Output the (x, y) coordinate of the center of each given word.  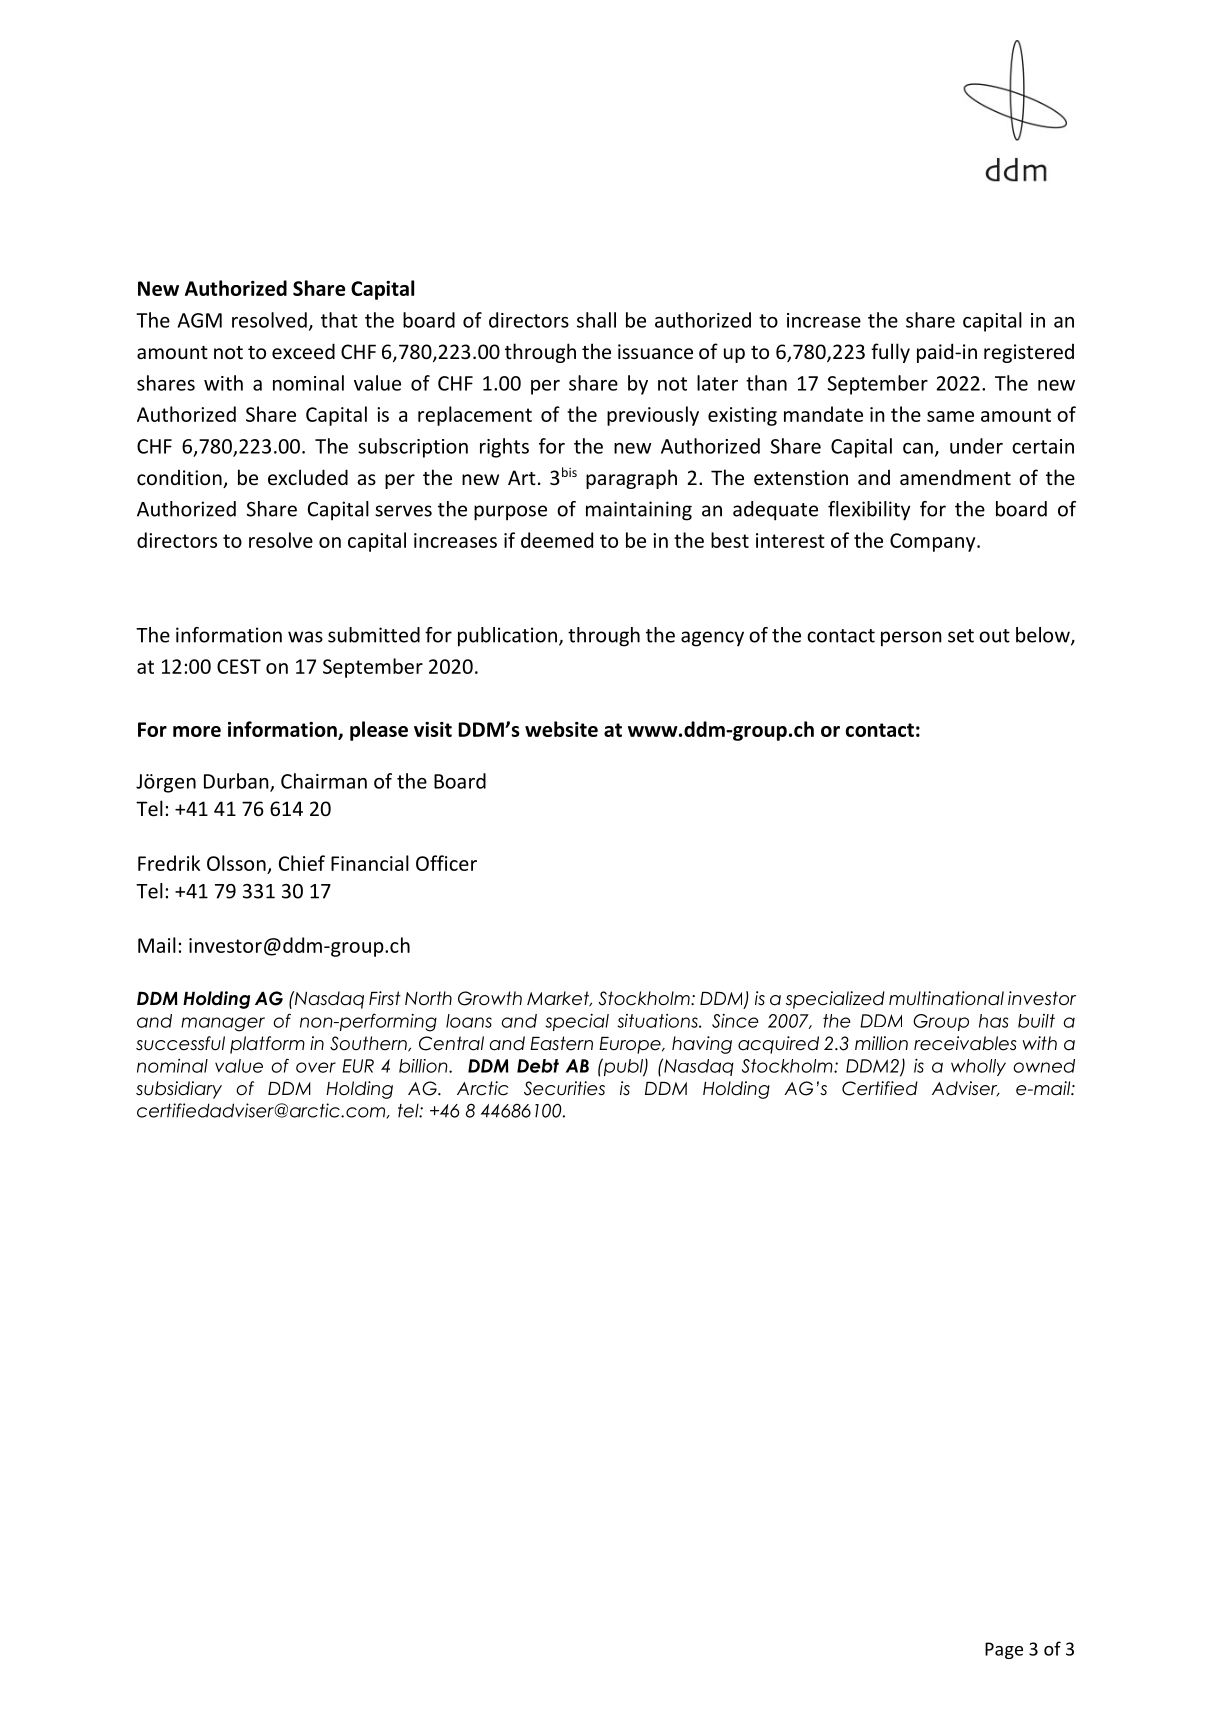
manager (223, 1024)
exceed (303, 351)
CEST (239, 666)
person (911, 639)
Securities (564, 1088)
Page (1004, 1650)
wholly (978, 1067)
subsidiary (179, 1090)
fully (890, 353)
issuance (655, 351)
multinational (946, 998)
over (316, 1067)
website (561, 729)
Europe (631, 1045)
